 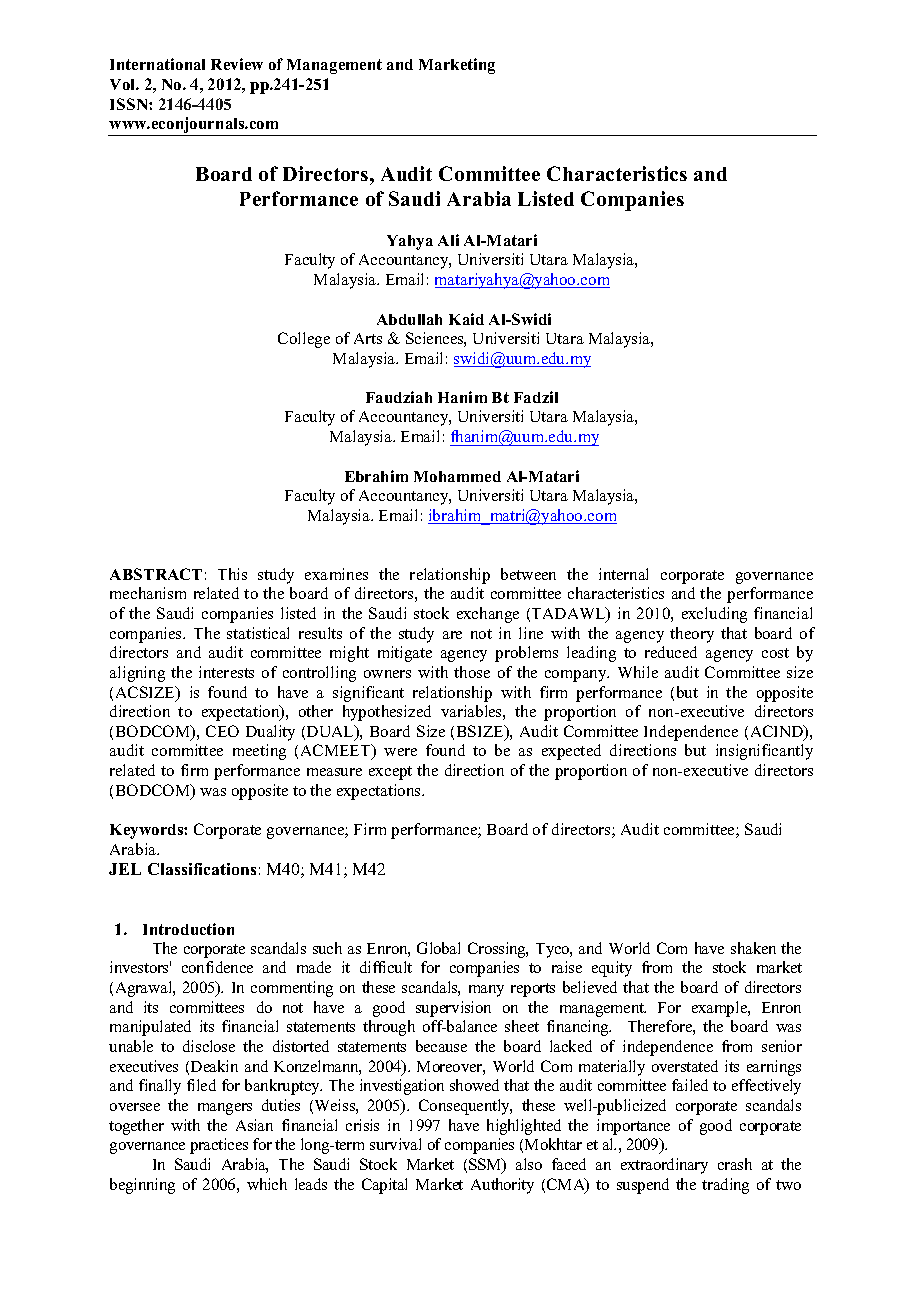 What do you see at coordinates (735, 1164) in the document?
I see `crash` at bounding box center [735, 1164].
